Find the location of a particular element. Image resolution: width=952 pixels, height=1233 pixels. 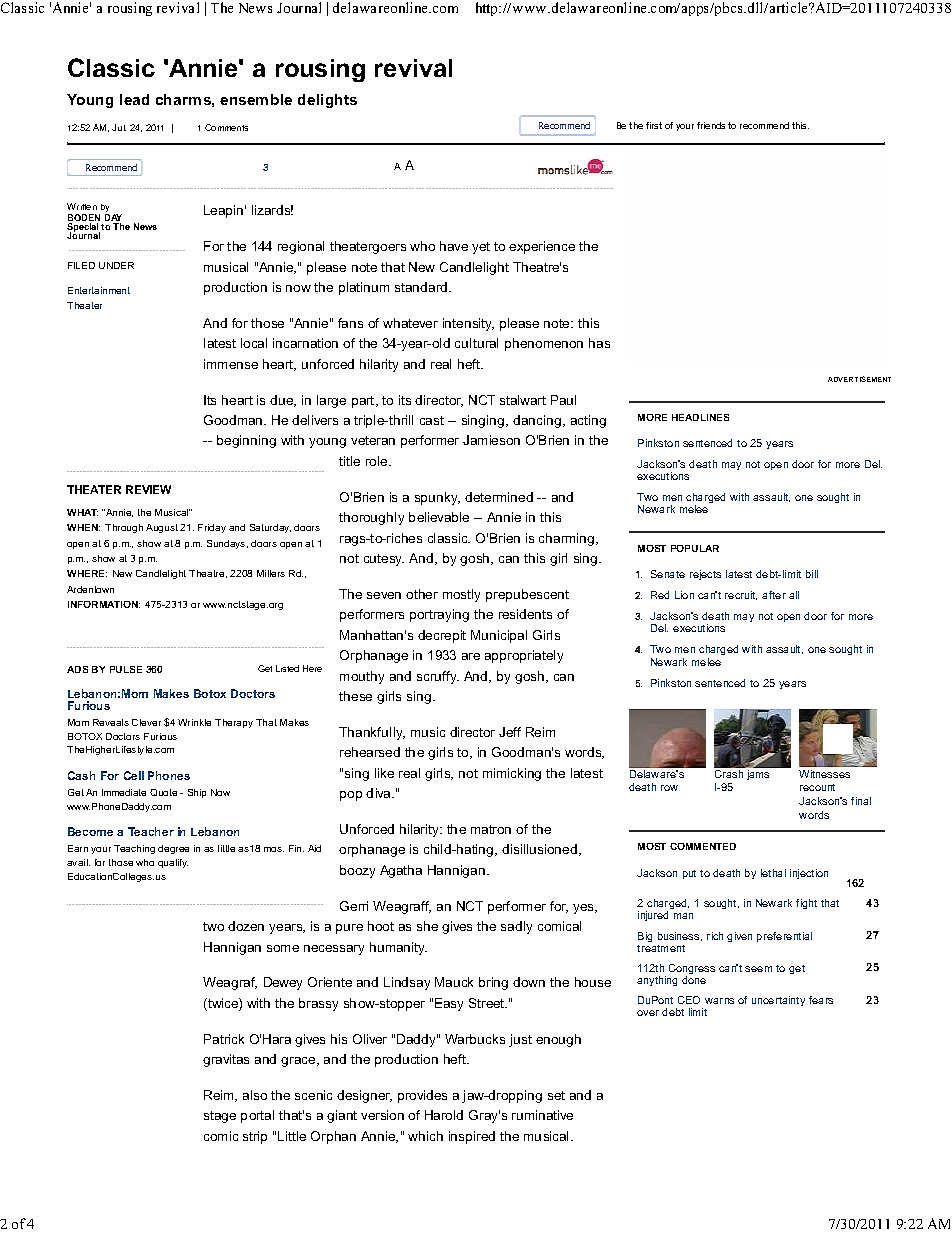

uncertainty is located at coordinates (778, 1001).
